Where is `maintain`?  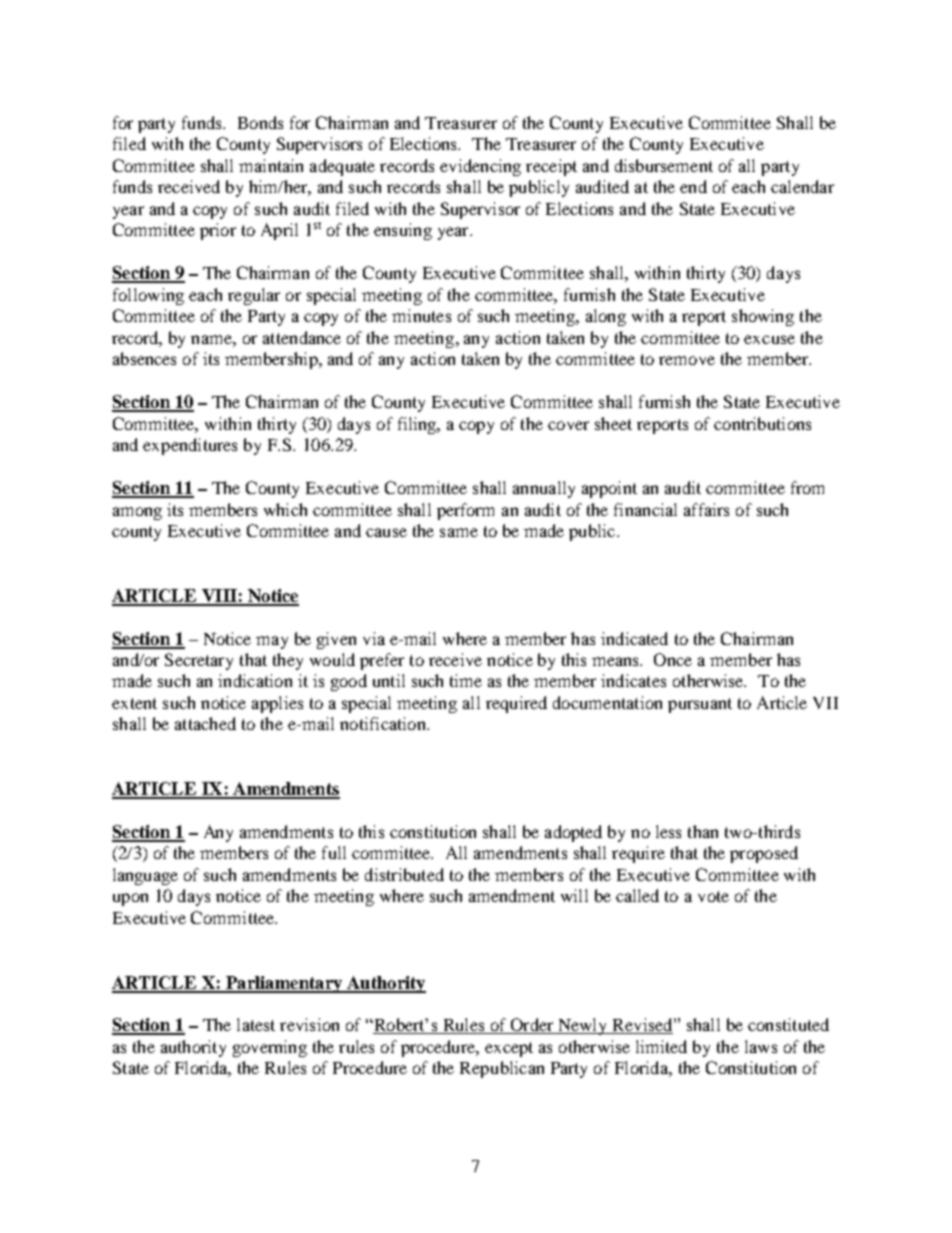
maintain is located at coordinates (271, 165).
